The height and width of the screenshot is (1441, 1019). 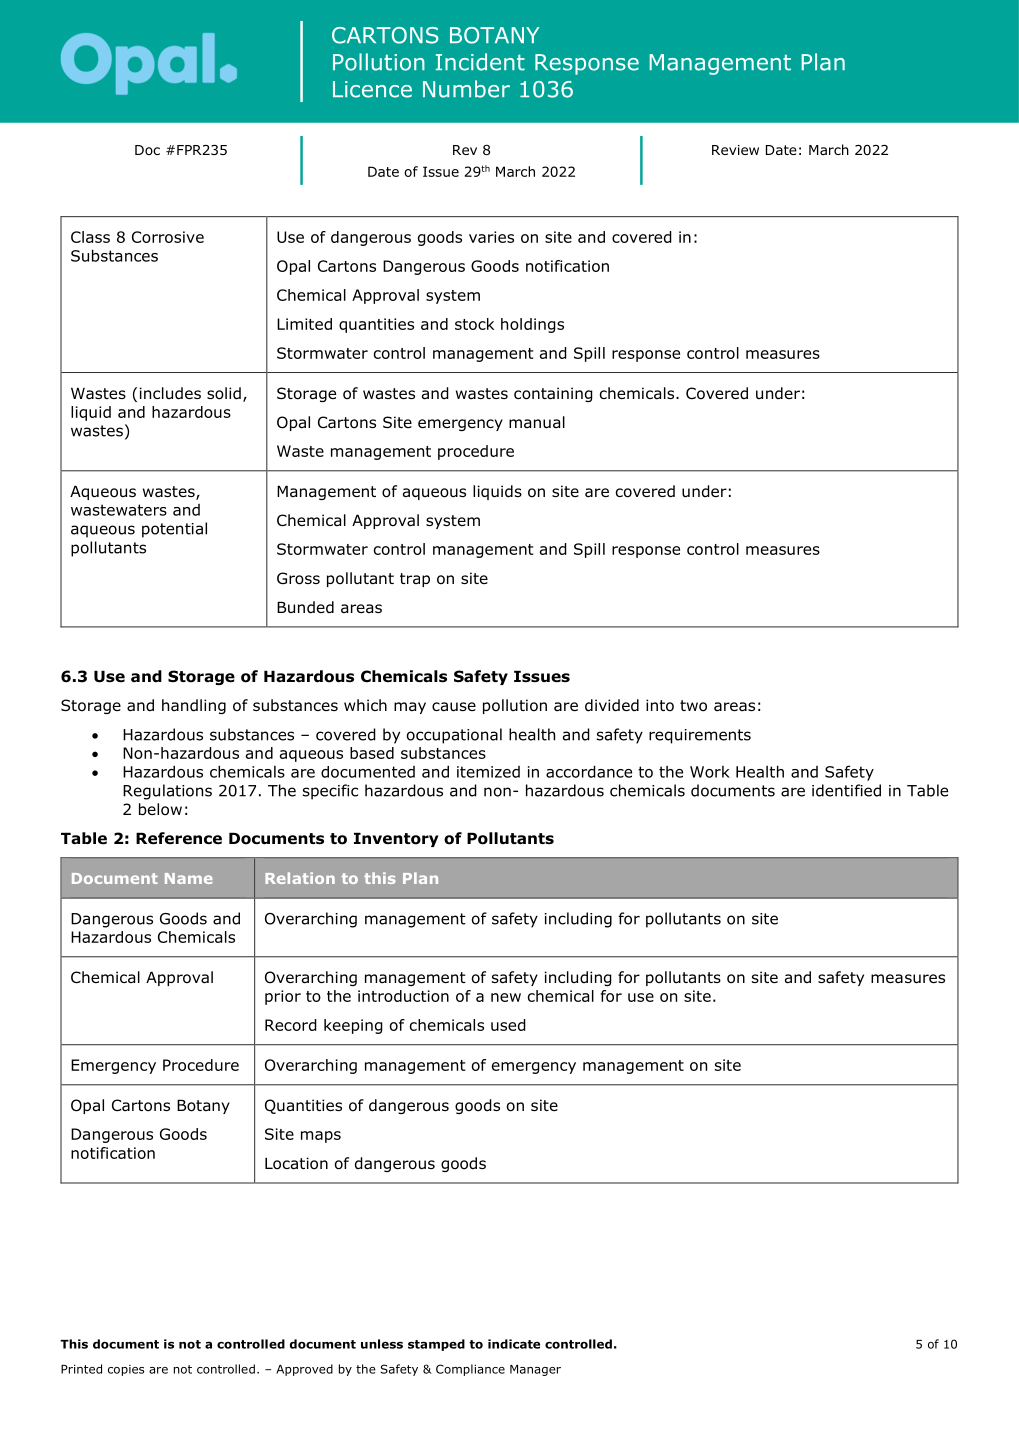 I want to click on Corrosive, so click(x=168, y=237).
